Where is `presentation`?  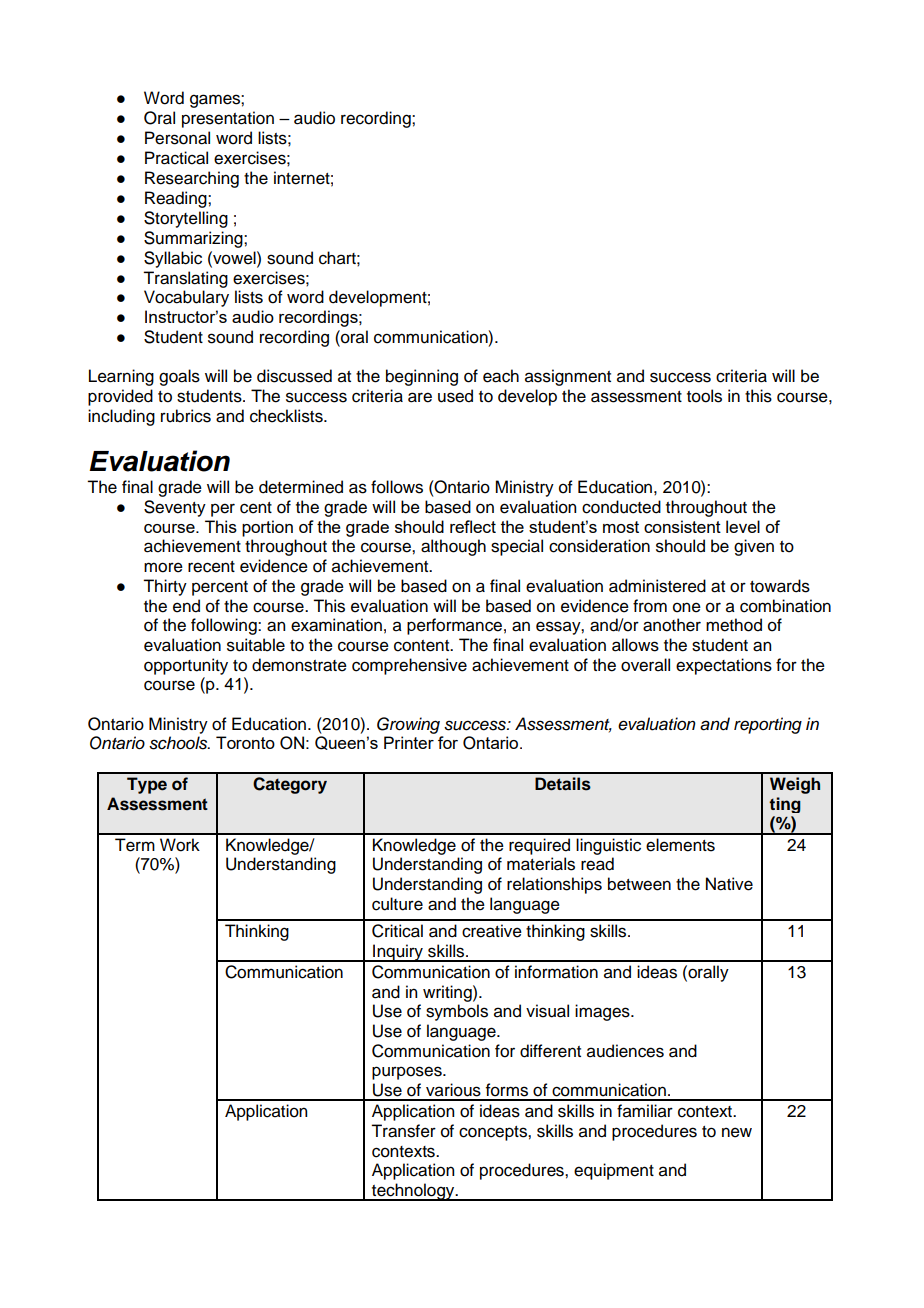 presentation is located at coordinates (228, 119).
